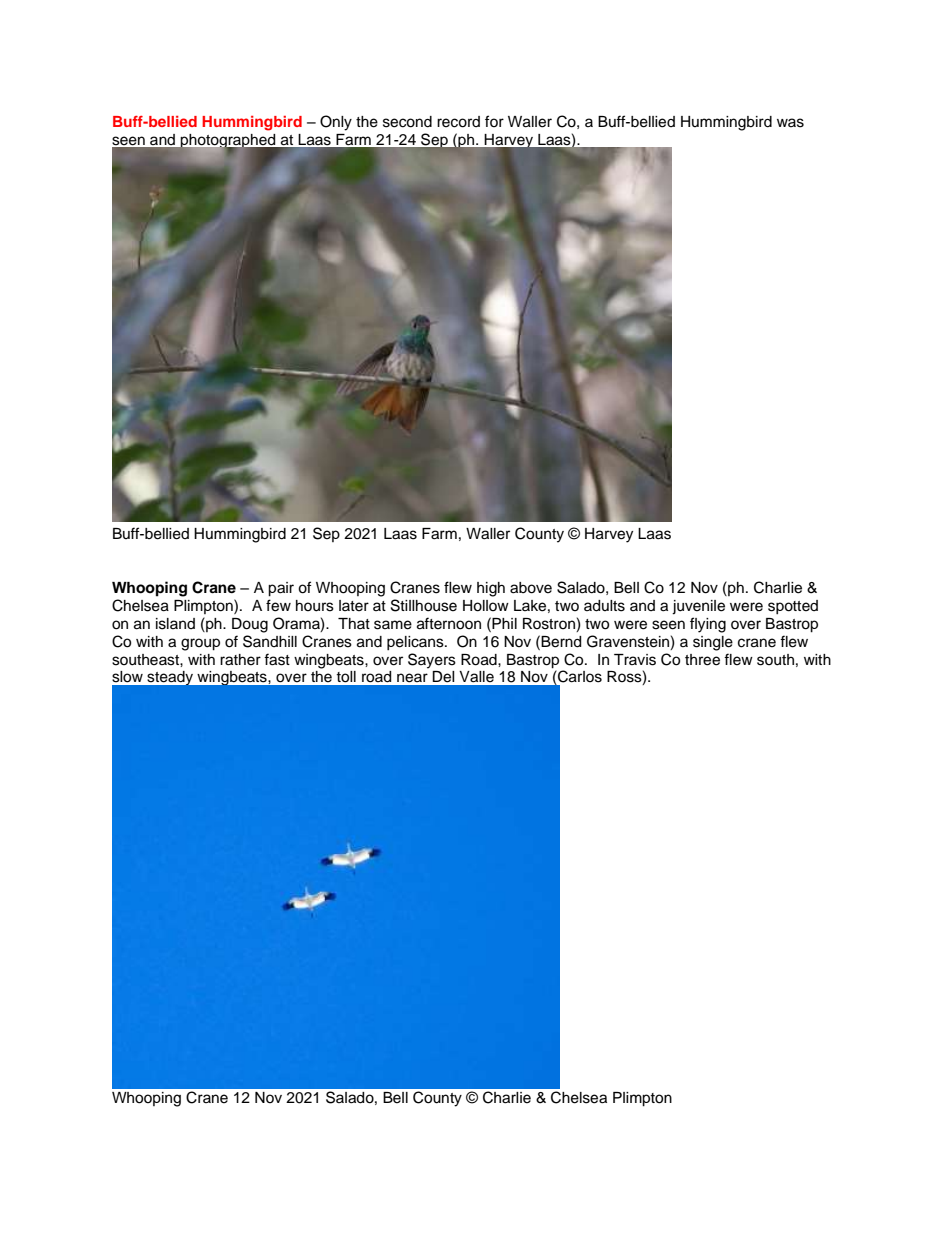 The height and width of the image is (1233, 952). I want to click on juvenile, so click(698, 607).
